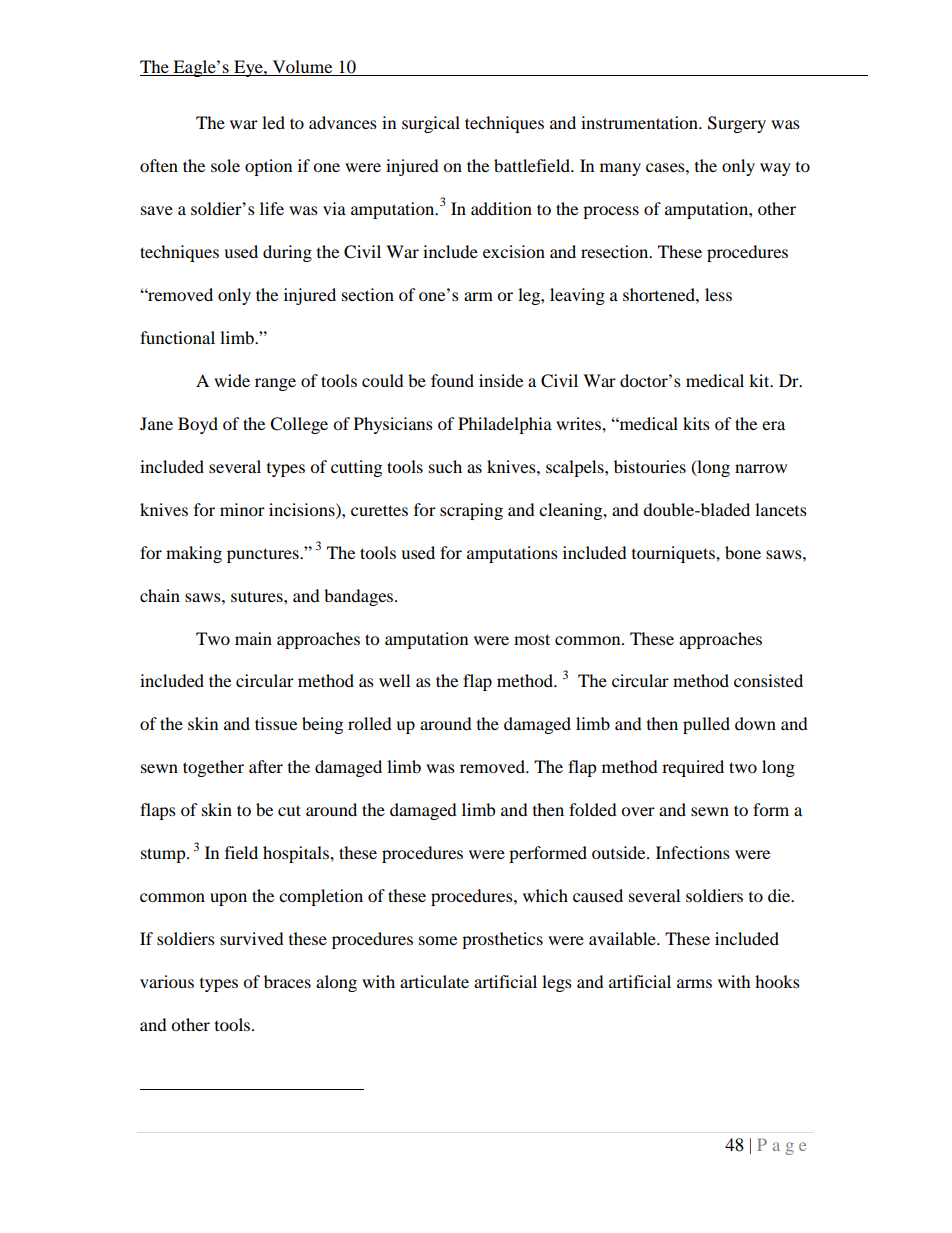 This page has width=952, height=1233. What do you see at coordinates (213, 768) in the page?
I see `together` at bounding box center [213, 768].
